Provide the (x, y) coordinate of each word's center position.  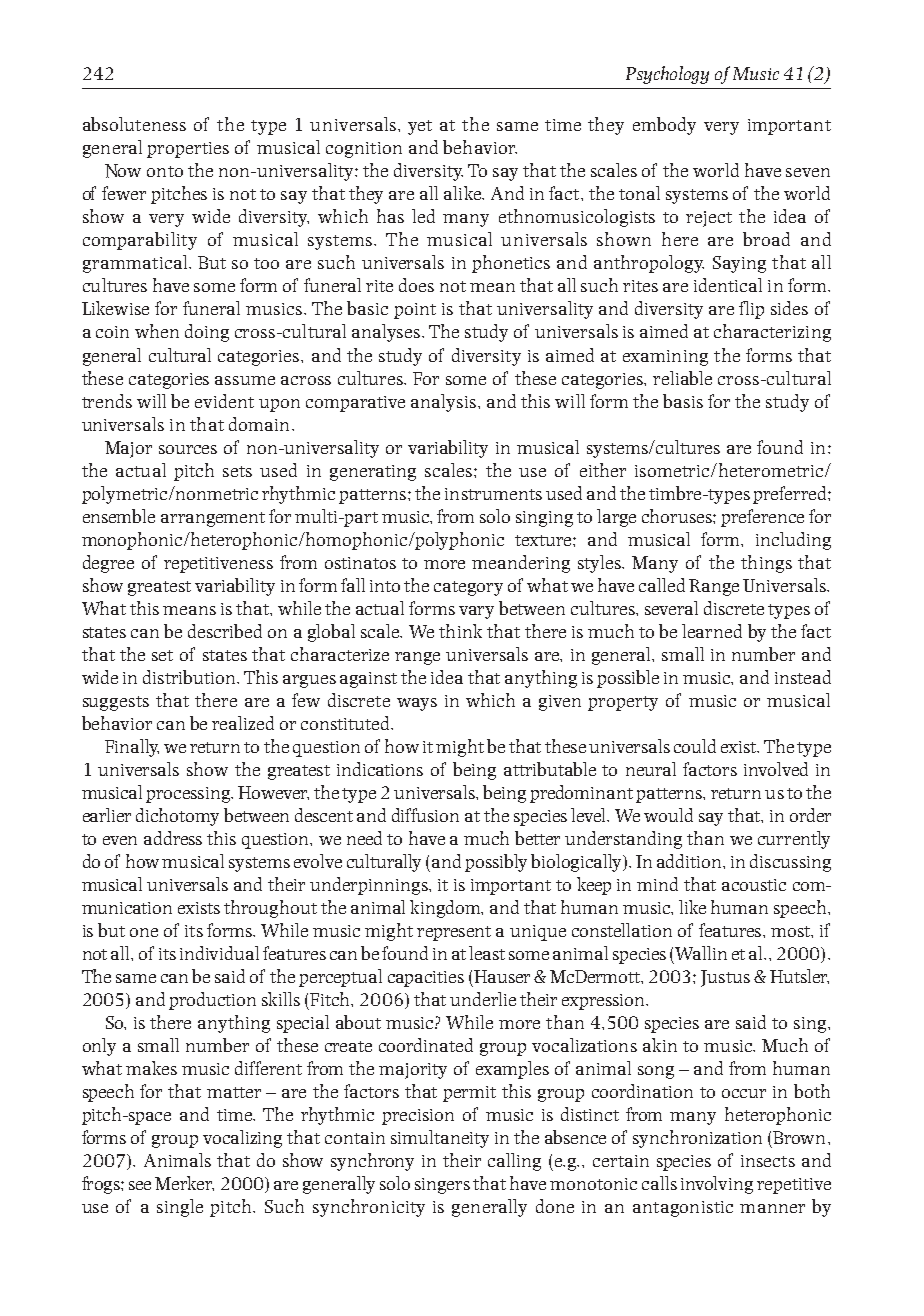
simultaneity (440, 1139)
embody (664, 126)
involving (717, 1185)
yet (420, 127)
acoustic (754, 885)
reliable (682, 378)
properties (188, 150)
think (460, 631)
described (225, 631)
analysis (443, 403)
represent (454, 933)
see (140, 1185)
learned (712, 631)
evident (224, 401)
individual (219, 953)
